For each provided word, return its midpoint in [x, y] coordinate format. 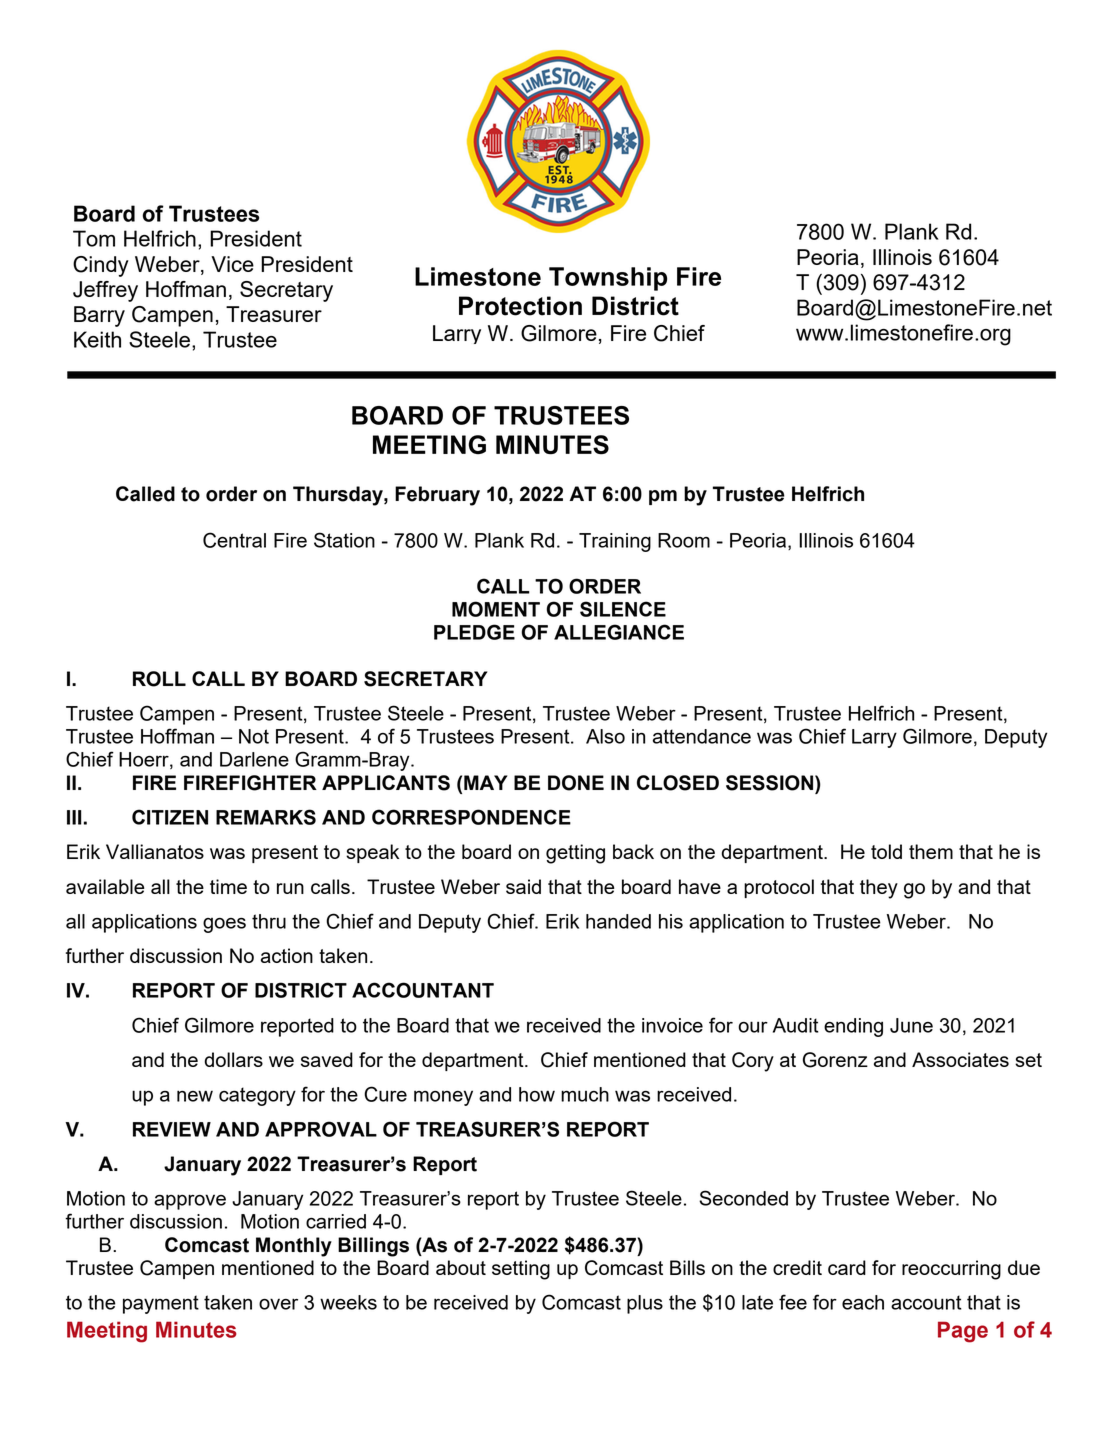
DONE [576, 783]
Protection [520, 306]
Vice [232, 264]
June [911, 1025]
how [537, 1094]
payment [161, 1304]
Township [608, 279]
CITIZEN [170, 817]
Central [234, 540]
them [931, 851]
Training [615, 542]
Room [684, 540]
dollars [234, 1059]
